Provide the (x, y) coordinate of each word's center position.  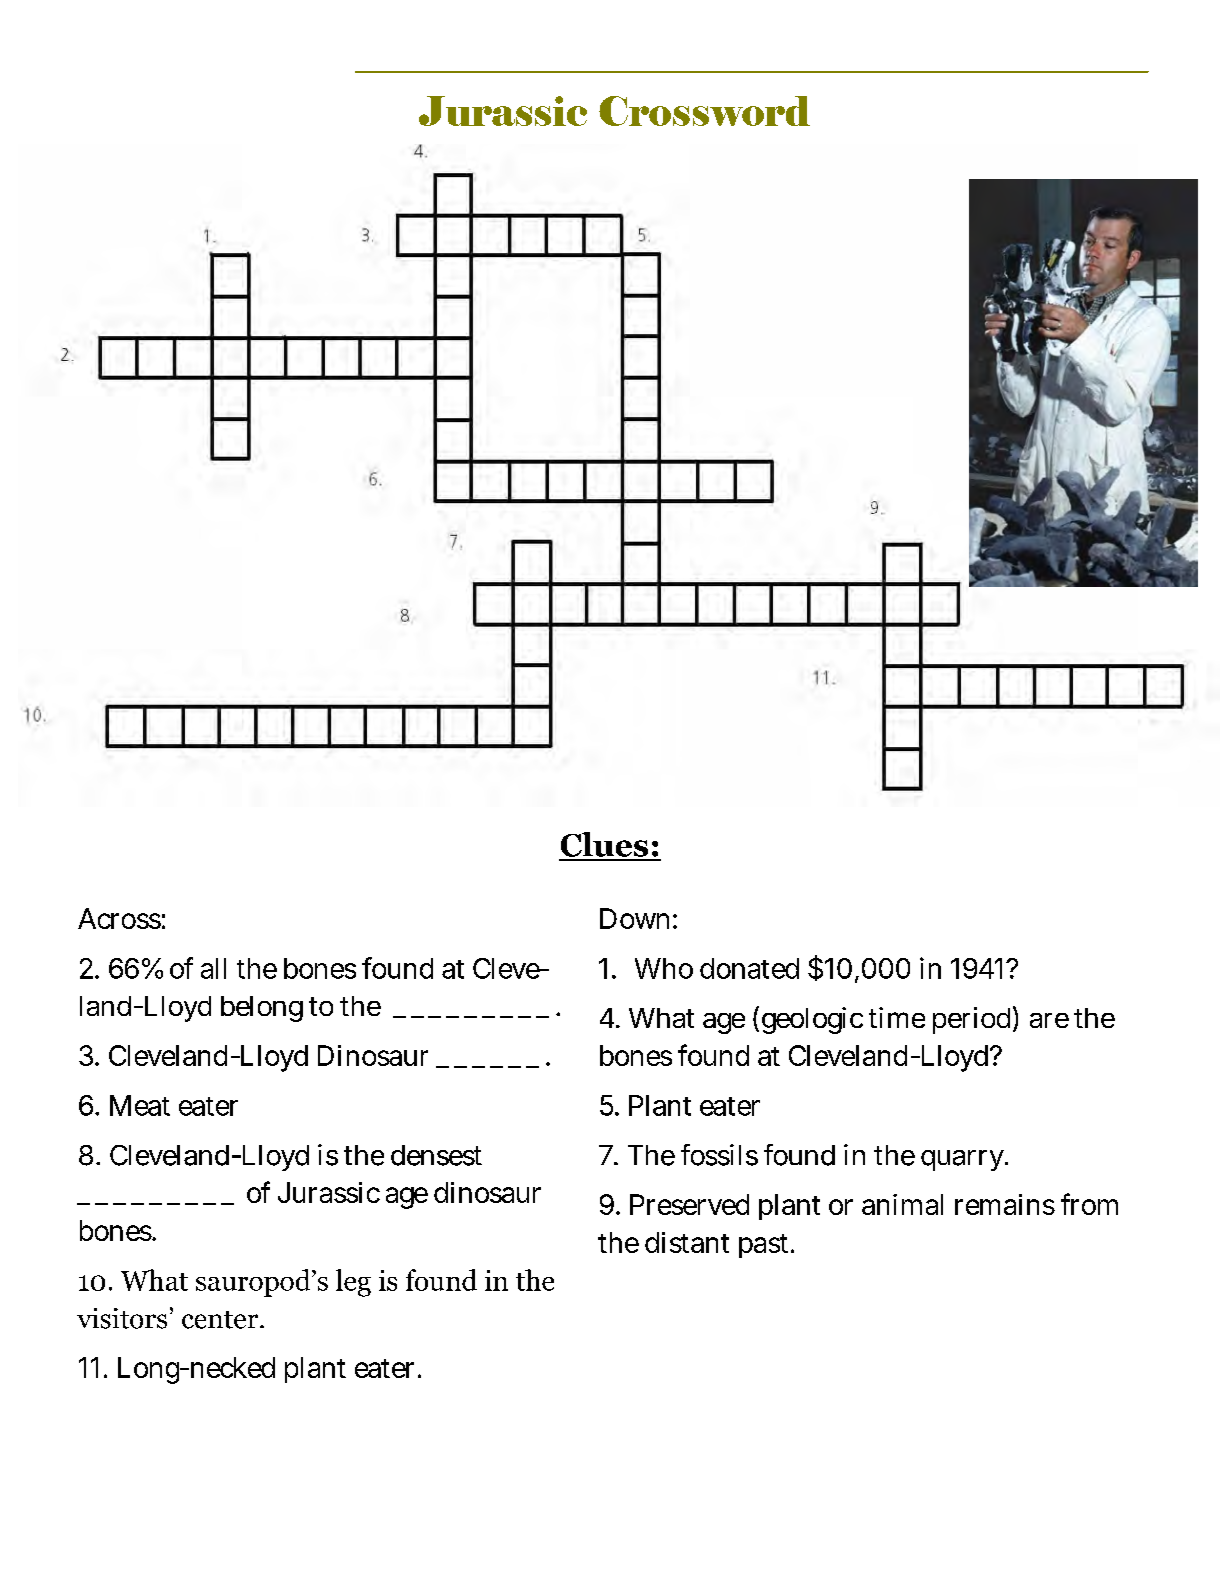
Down (634, 918)
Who (664, 968)
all (213, 968)
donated (749, 968)
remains (1005, 1204)
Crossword (704, 111)
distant (687, 1242)
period (971, 1020)
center (221, 1320)
